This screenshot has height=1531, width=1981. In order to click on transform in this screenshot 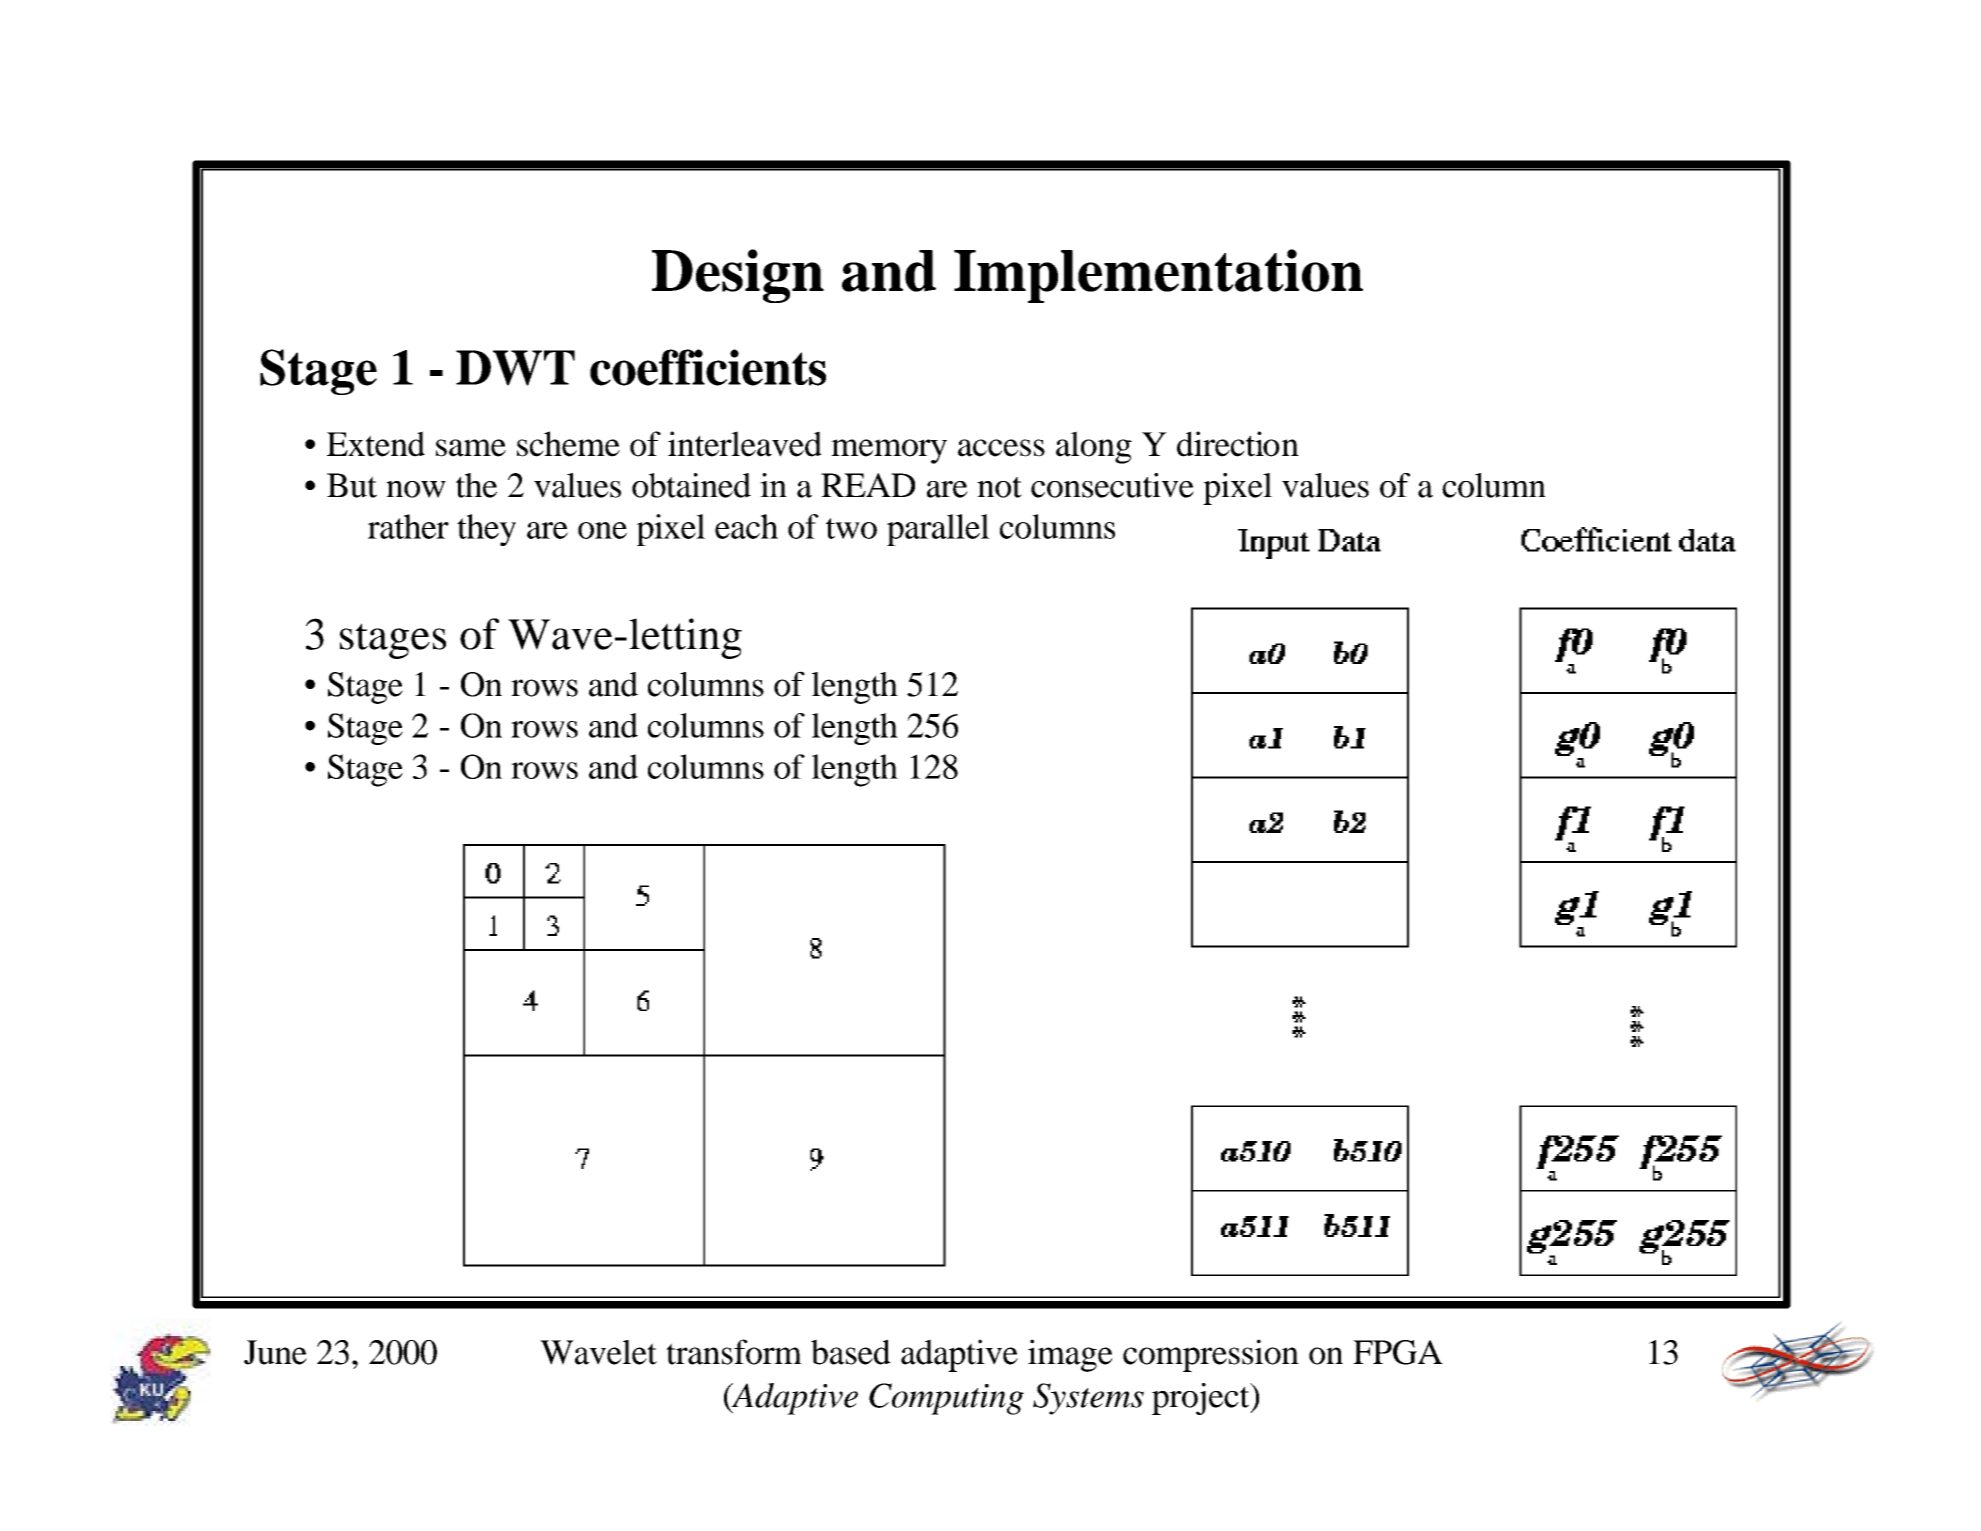, I will do `click(734, 1352)`.
